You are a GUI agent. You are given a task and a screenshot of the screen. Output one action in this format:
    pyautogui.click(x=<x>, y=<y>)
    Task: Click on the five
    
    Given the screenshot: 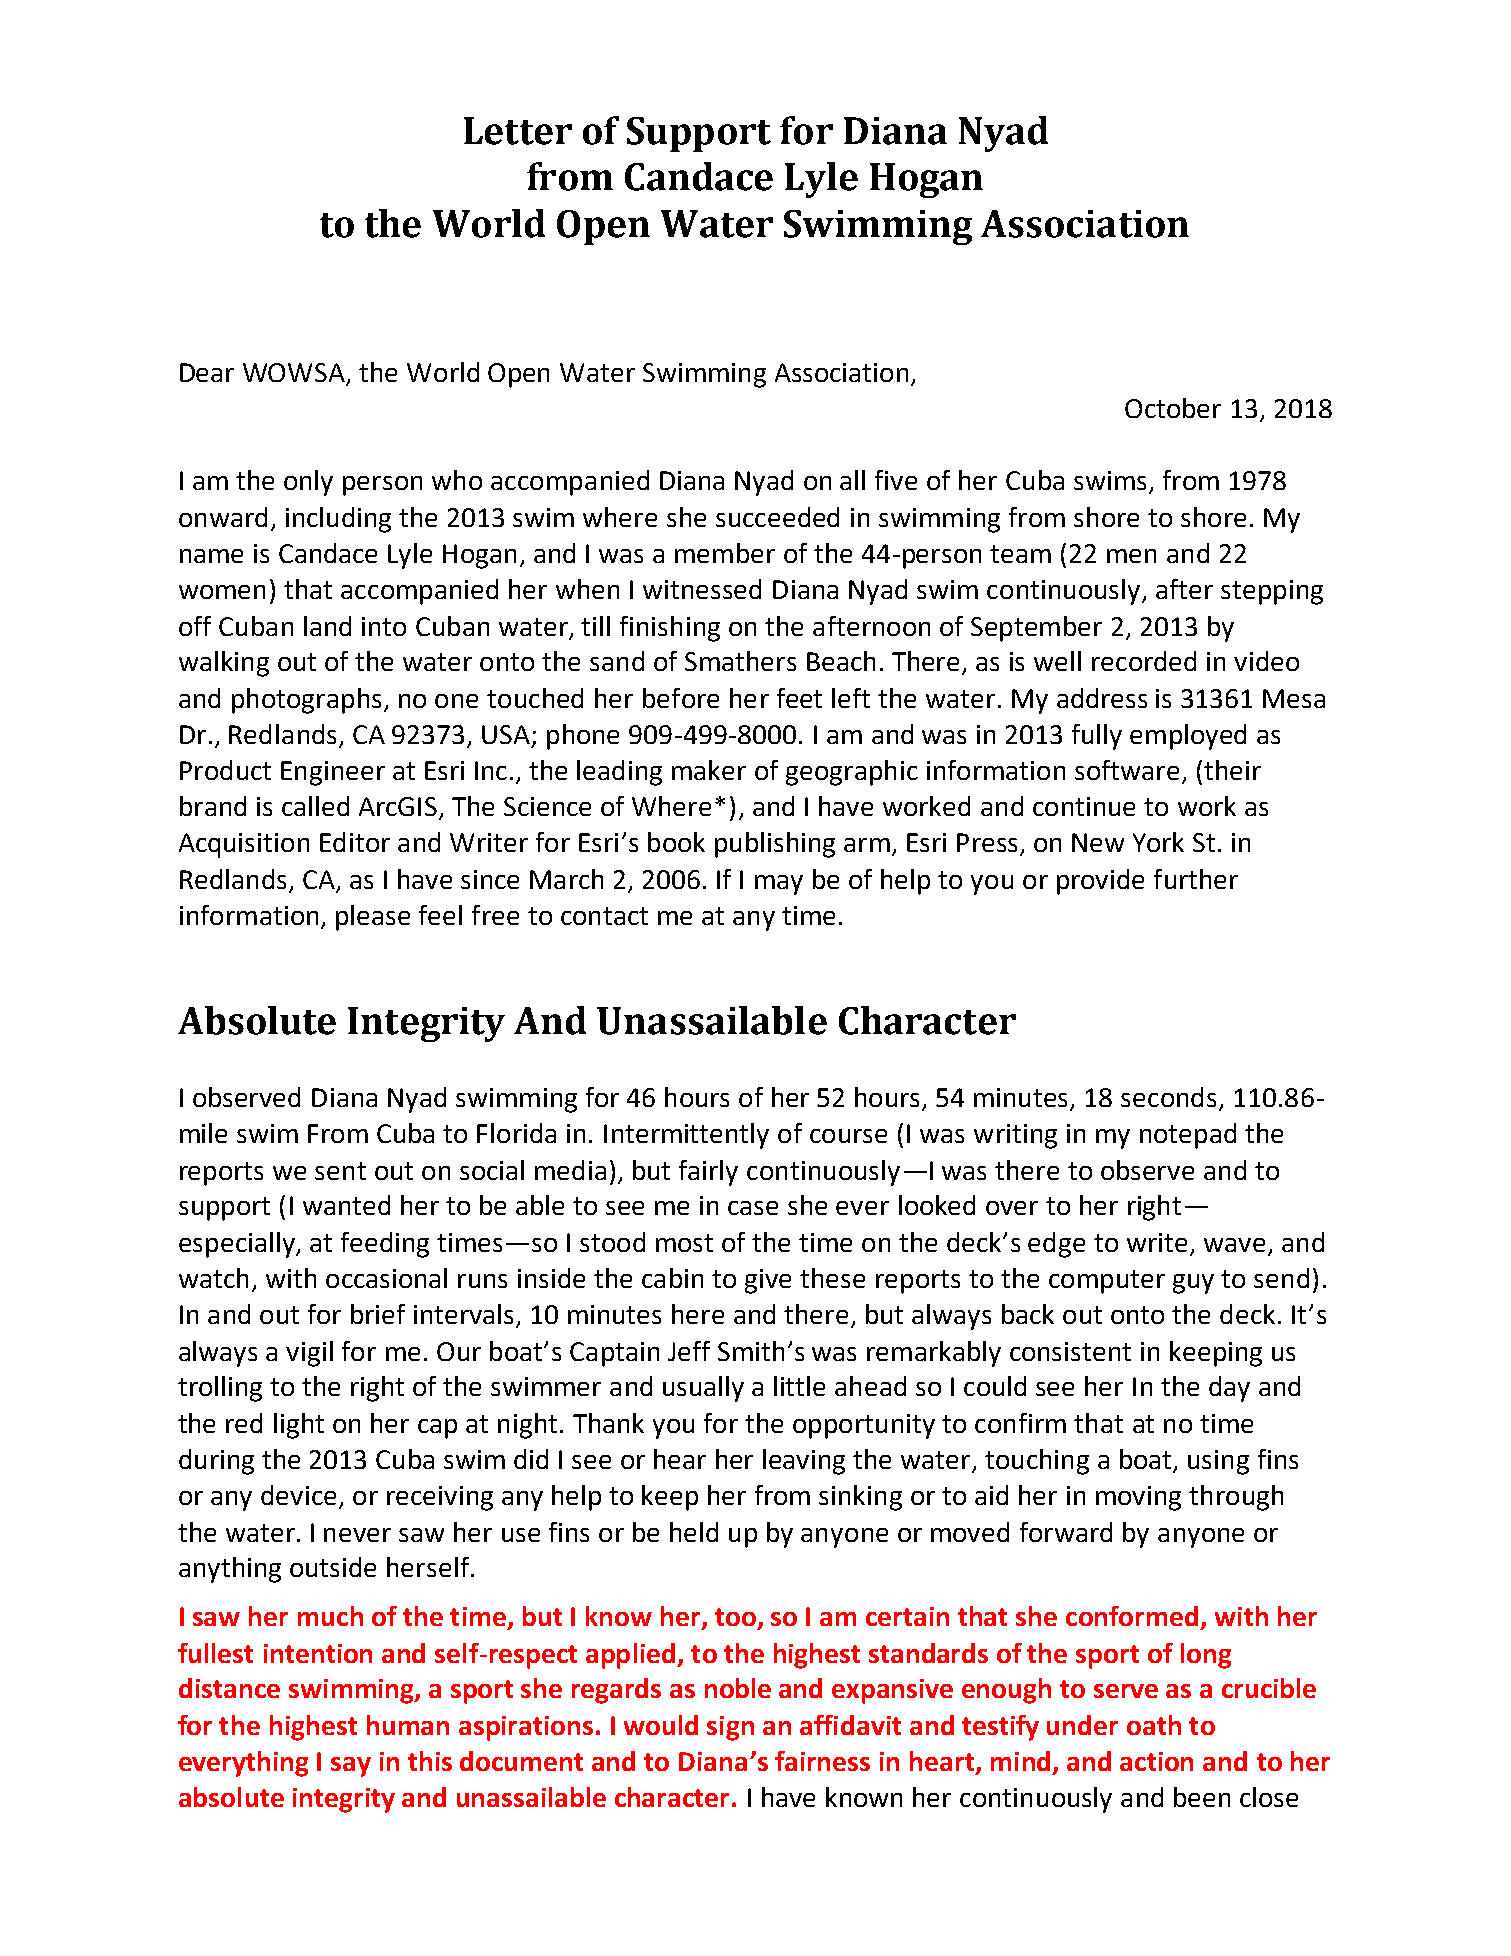 What is the action you would take?
    pyautogui.click(x=896, y=480)
